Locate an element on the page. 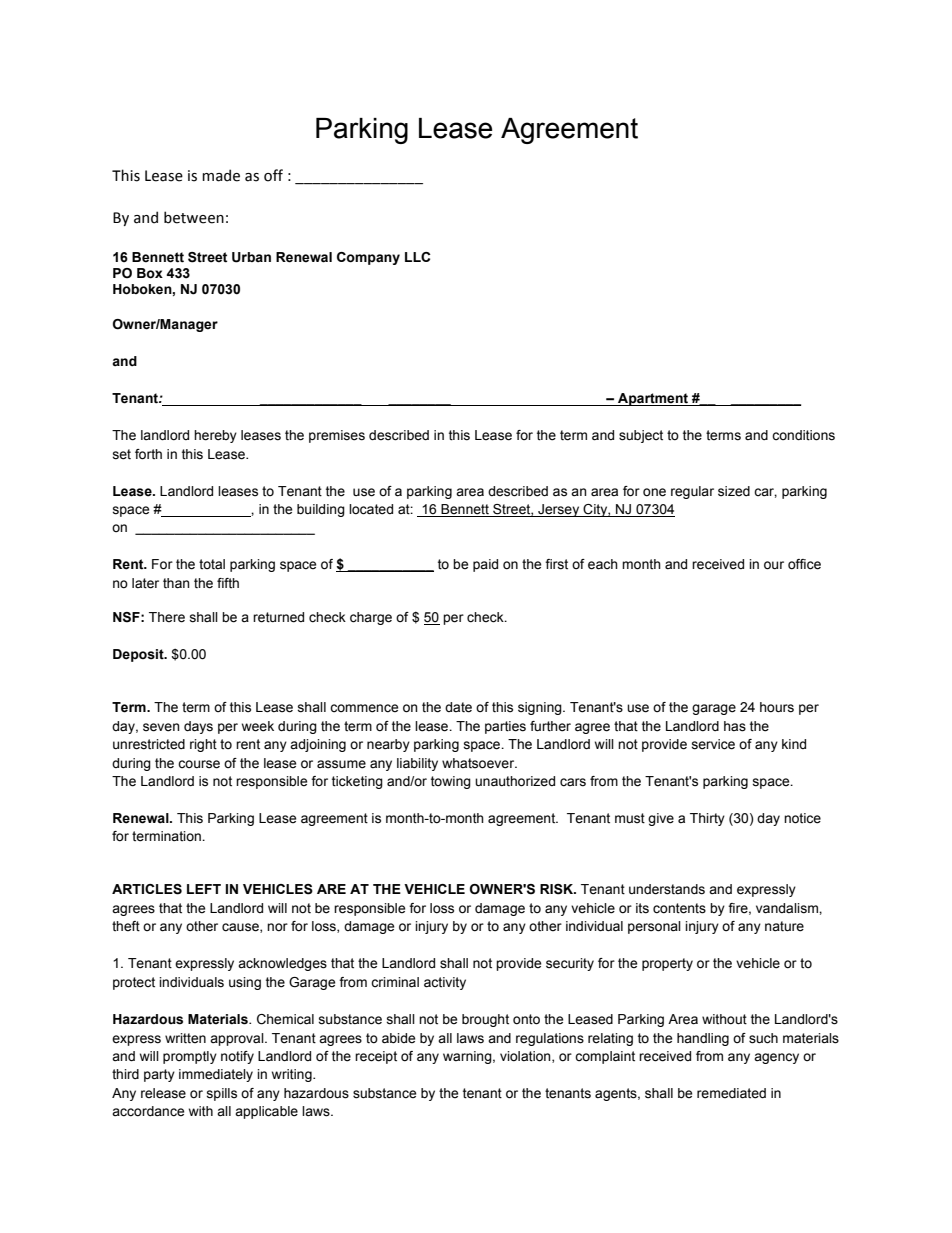 The image size is (952, 1233). date is located at coordinates (458, 707).
